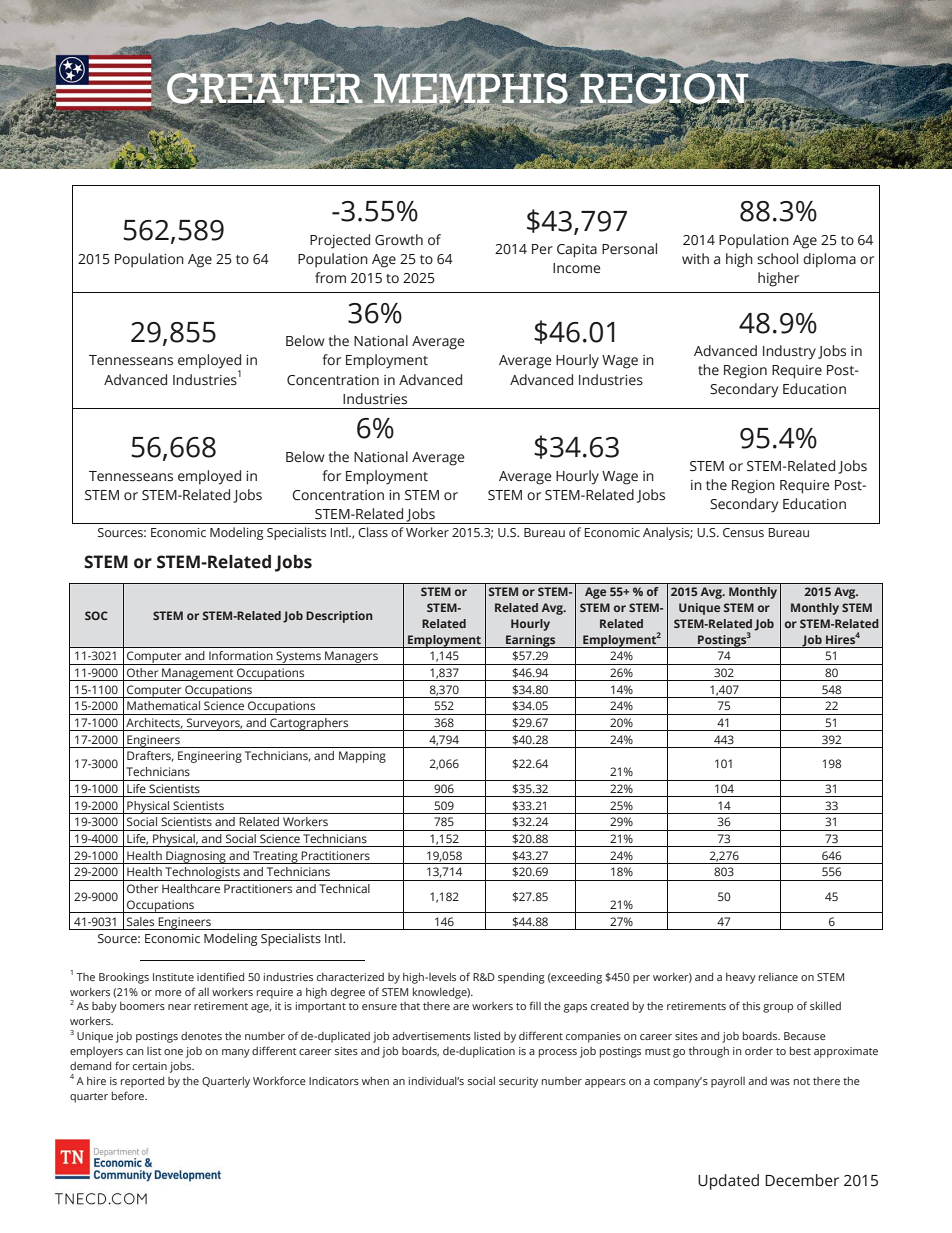  What do you see at coordinates (743, 532) in the document?
I see `Census` at bounding box center [743, 532].
